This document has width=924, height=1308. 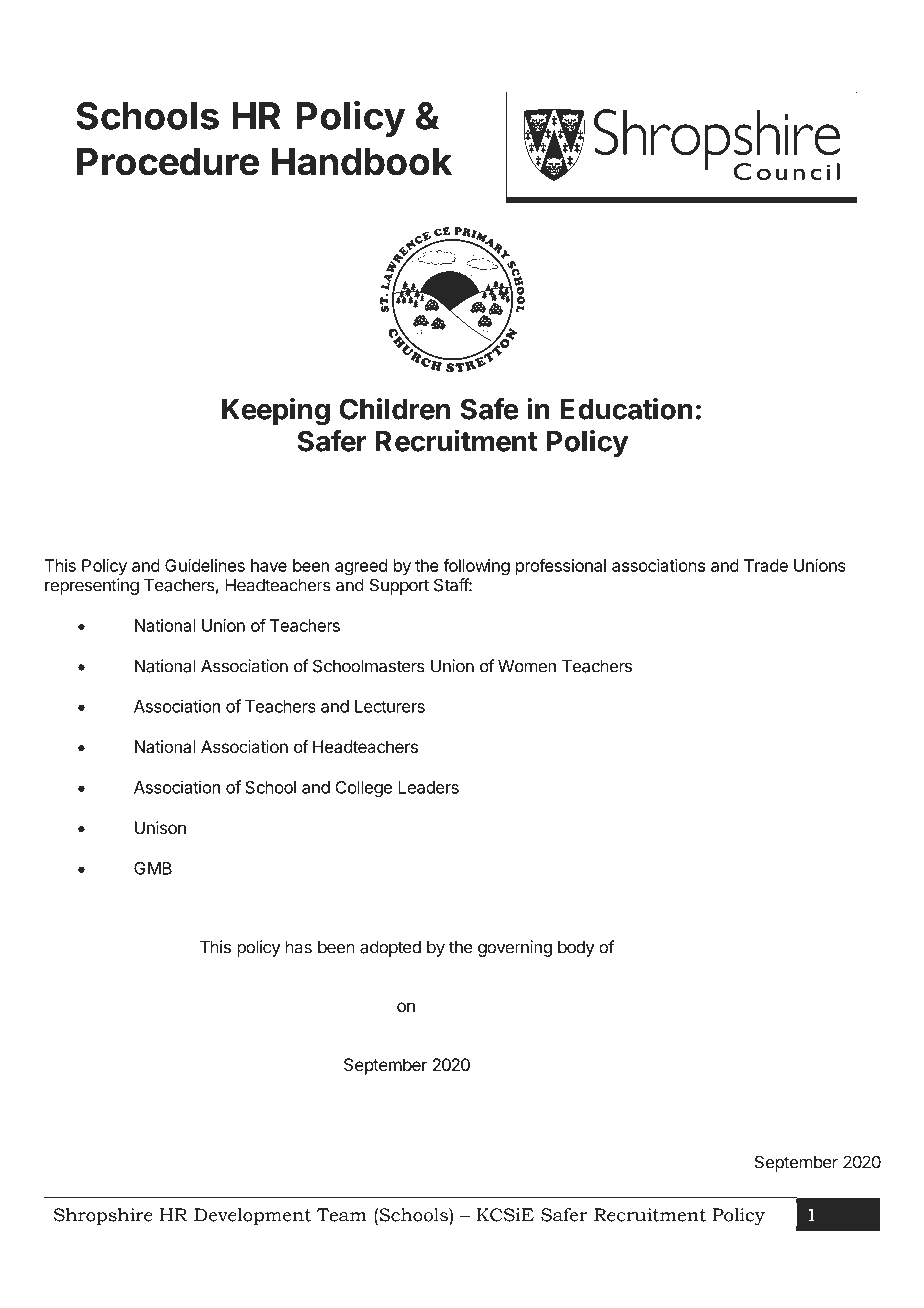 What do you see at coordinates (342, 1215) in the document?
I see `Team` at bounding box center [342, 1215].
